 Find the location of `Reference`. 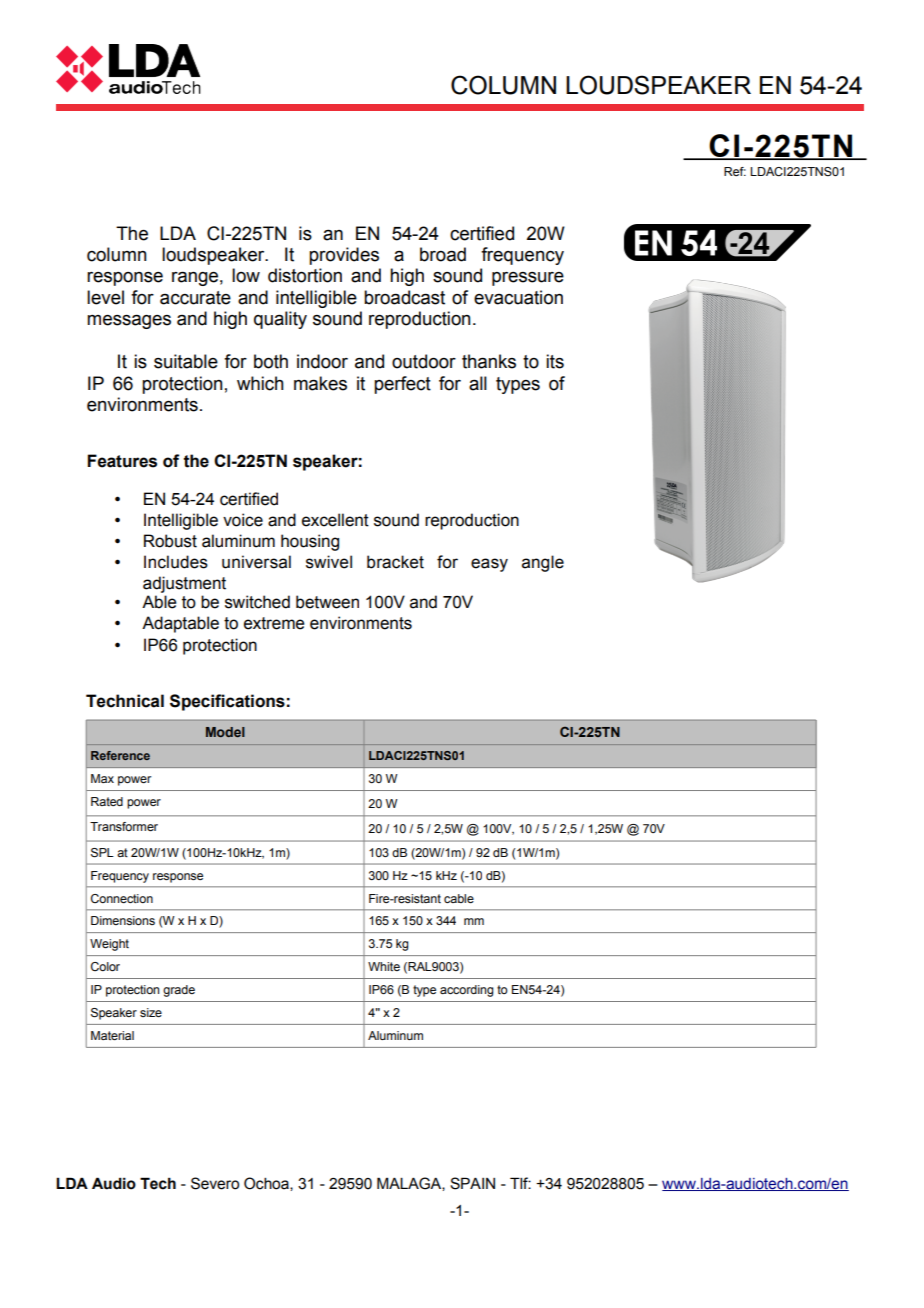

Reference is located at coordinates (120, 755).
